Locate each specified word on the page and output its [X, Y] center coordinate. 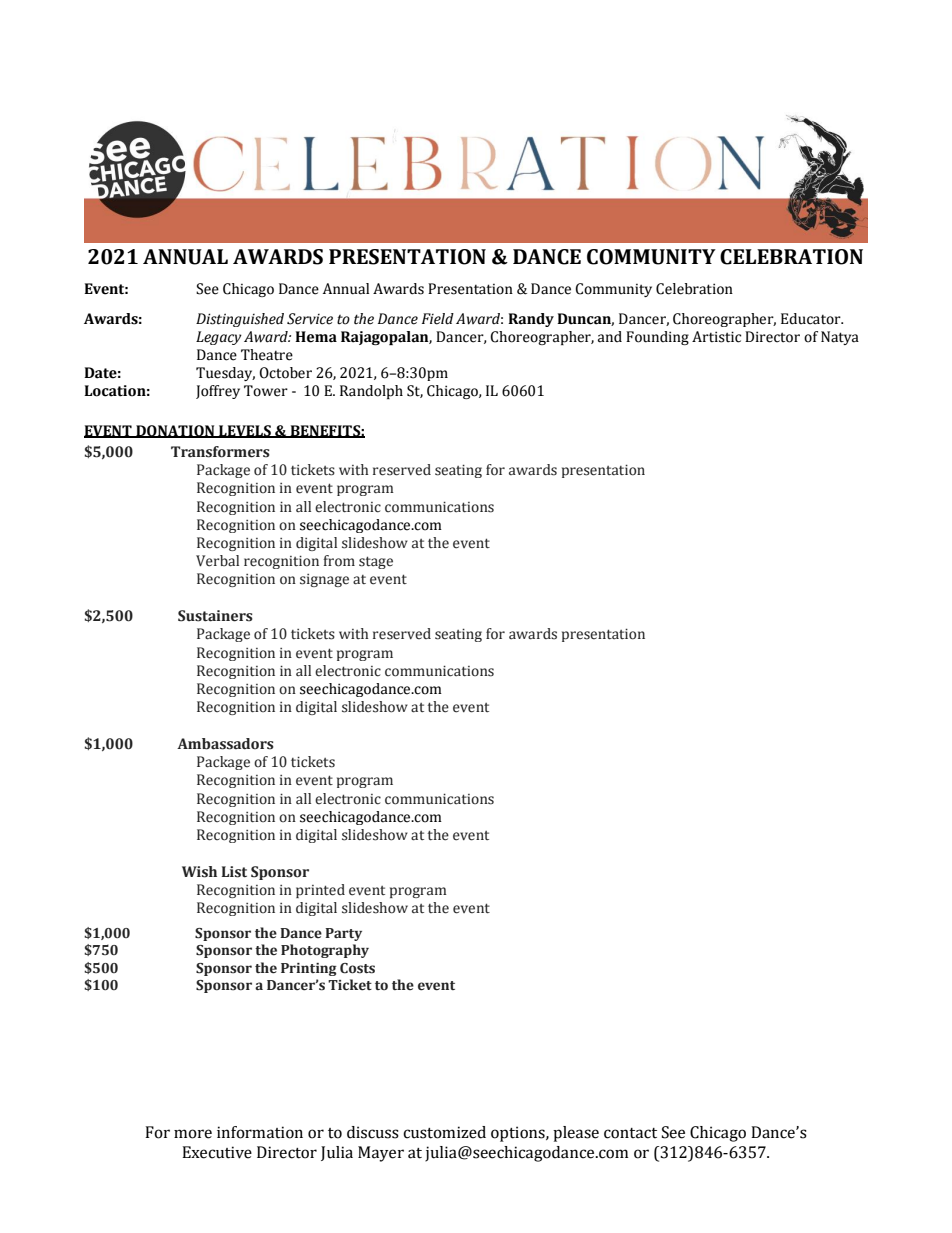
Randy [531, 320]
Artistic [716, 337]
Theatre [267, 355]
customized [444, 1132]
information [260, 1132]
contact [630, 1133]
